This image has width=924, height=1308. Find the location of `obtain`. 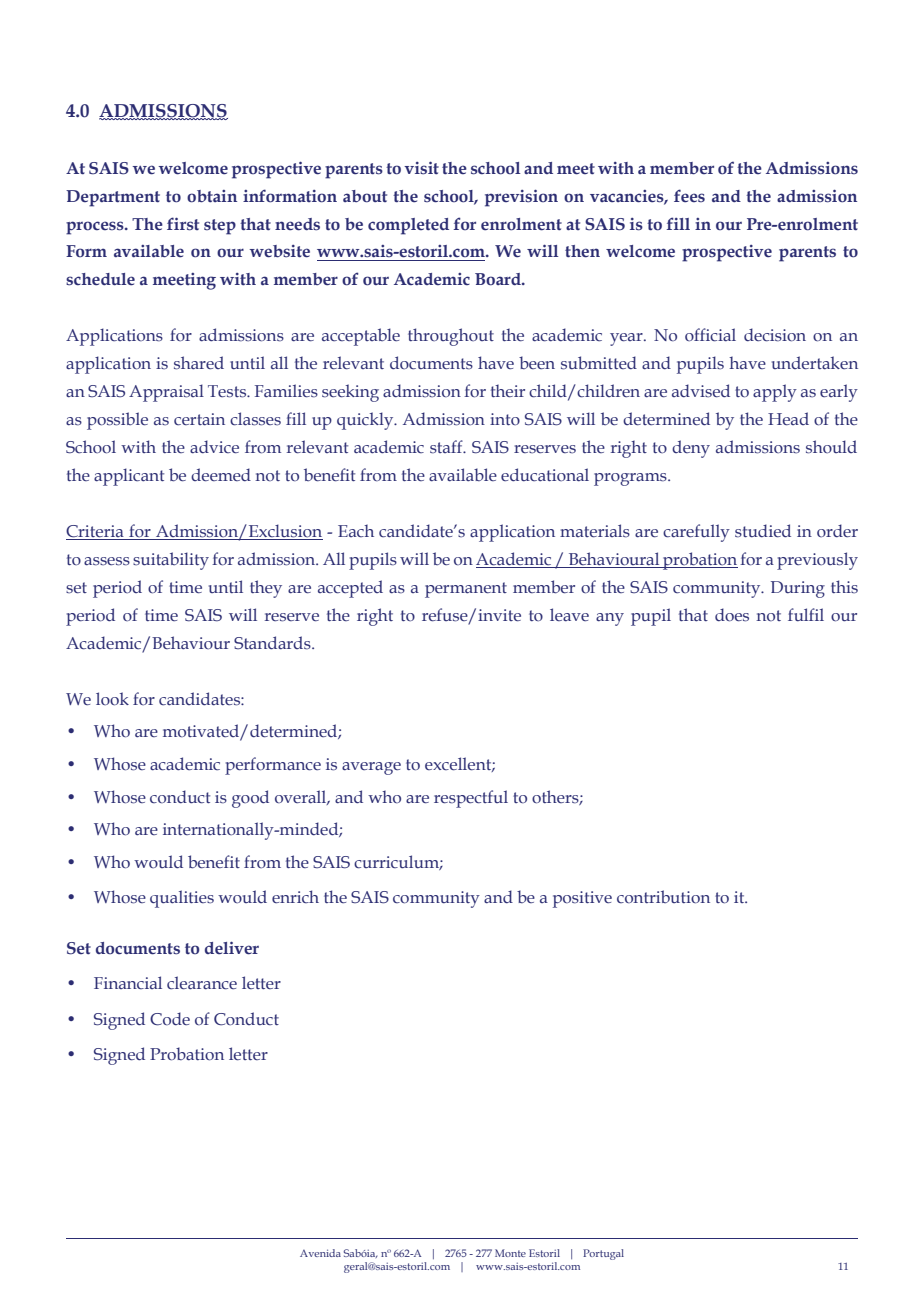

obtain is located at coordinates (212, 196).
